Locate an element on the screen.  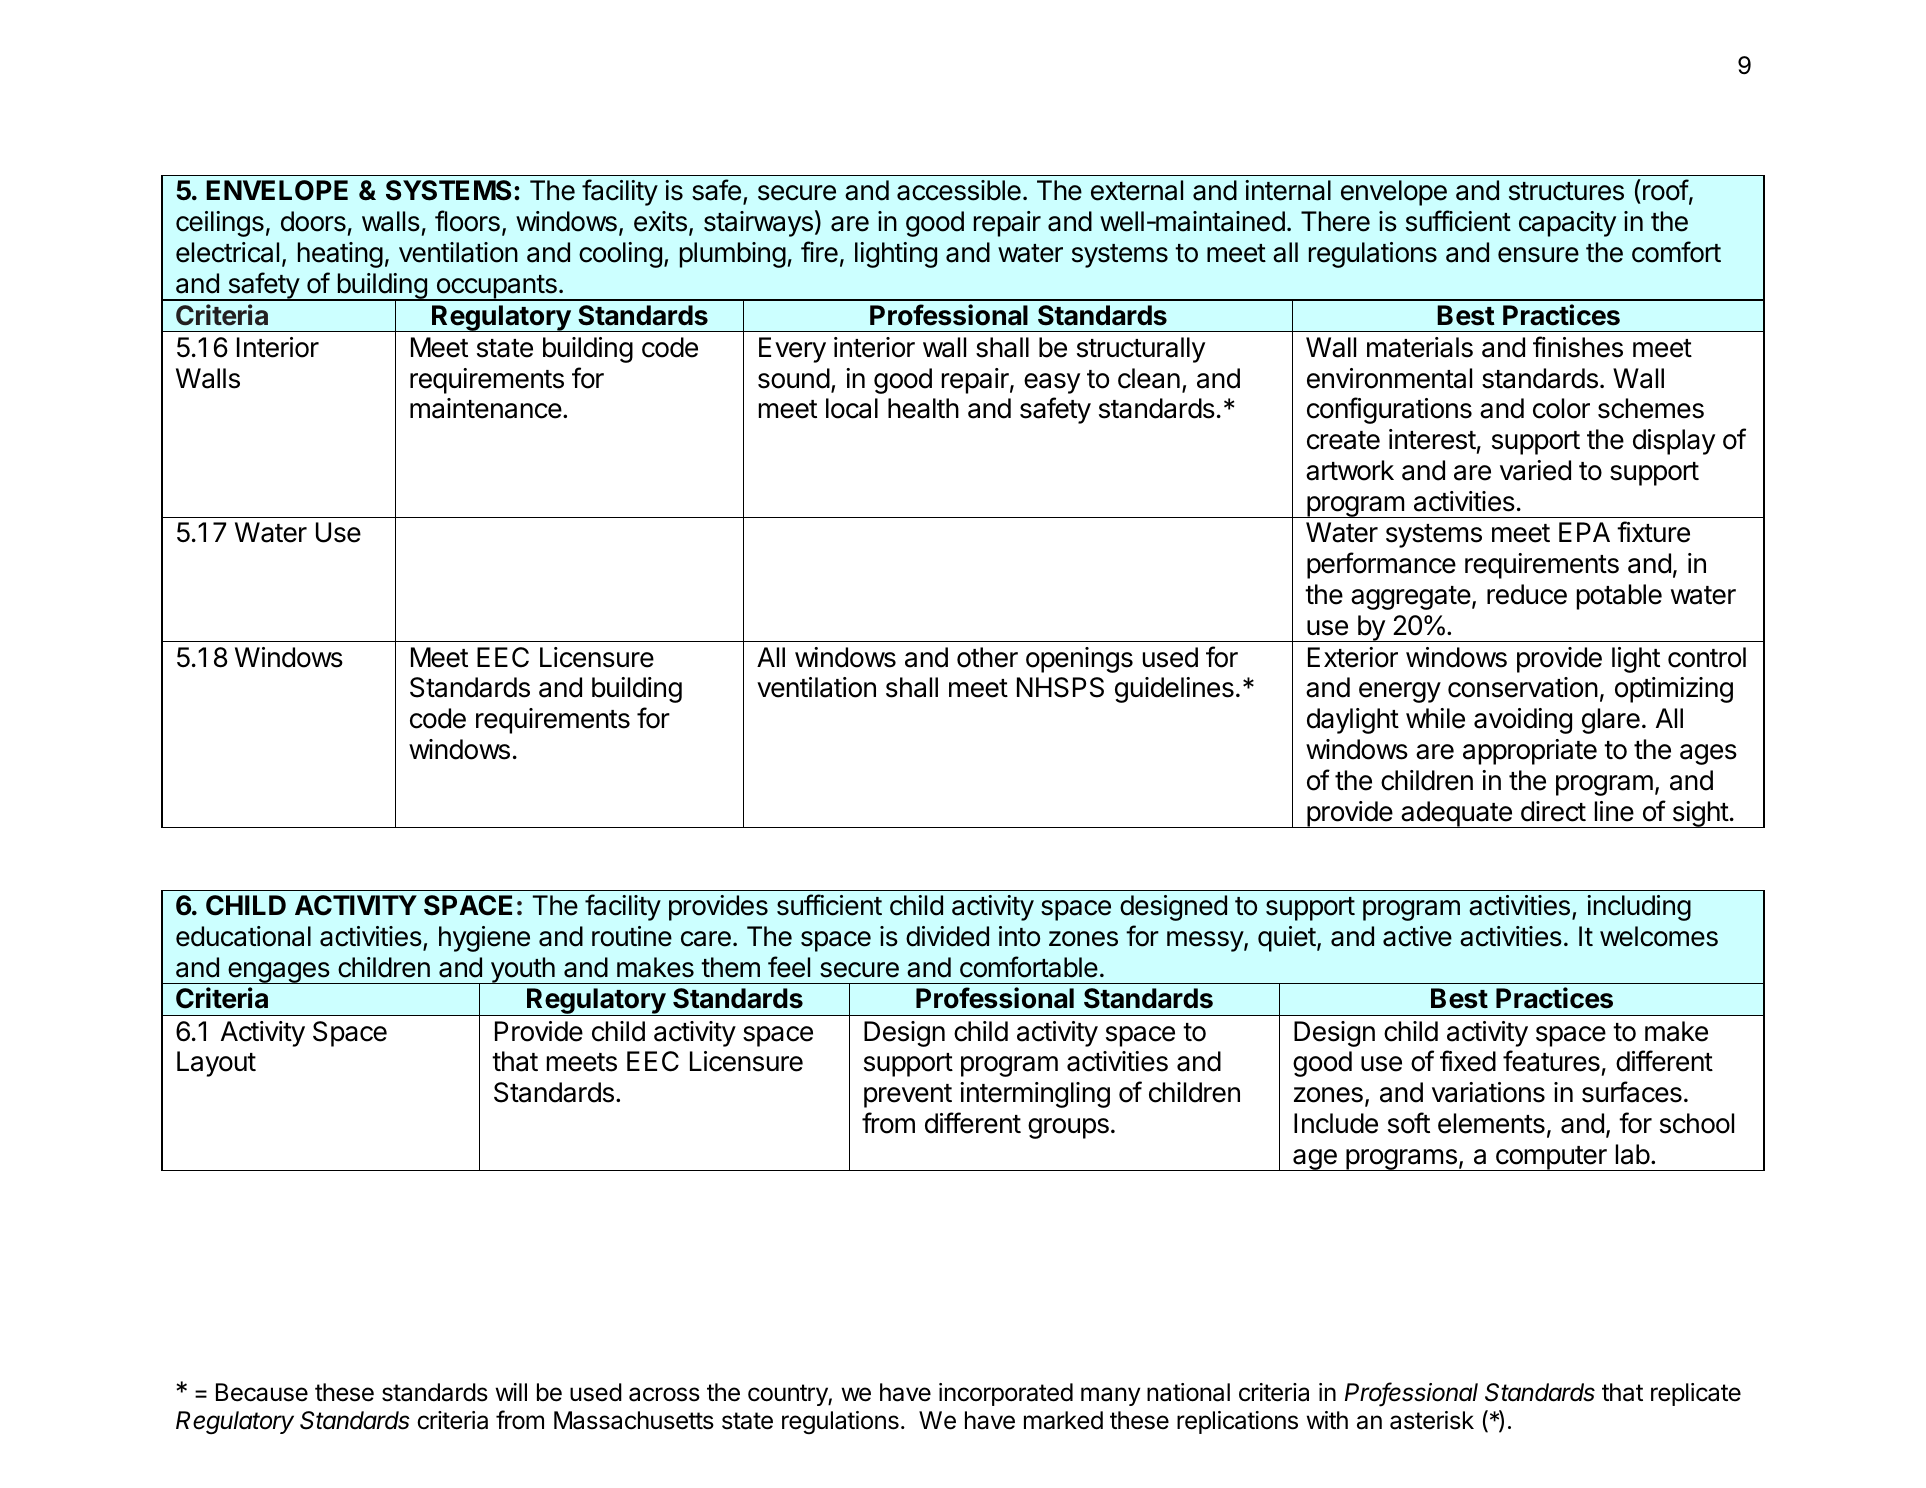
maintenance is located at coordinates (486, 408).
